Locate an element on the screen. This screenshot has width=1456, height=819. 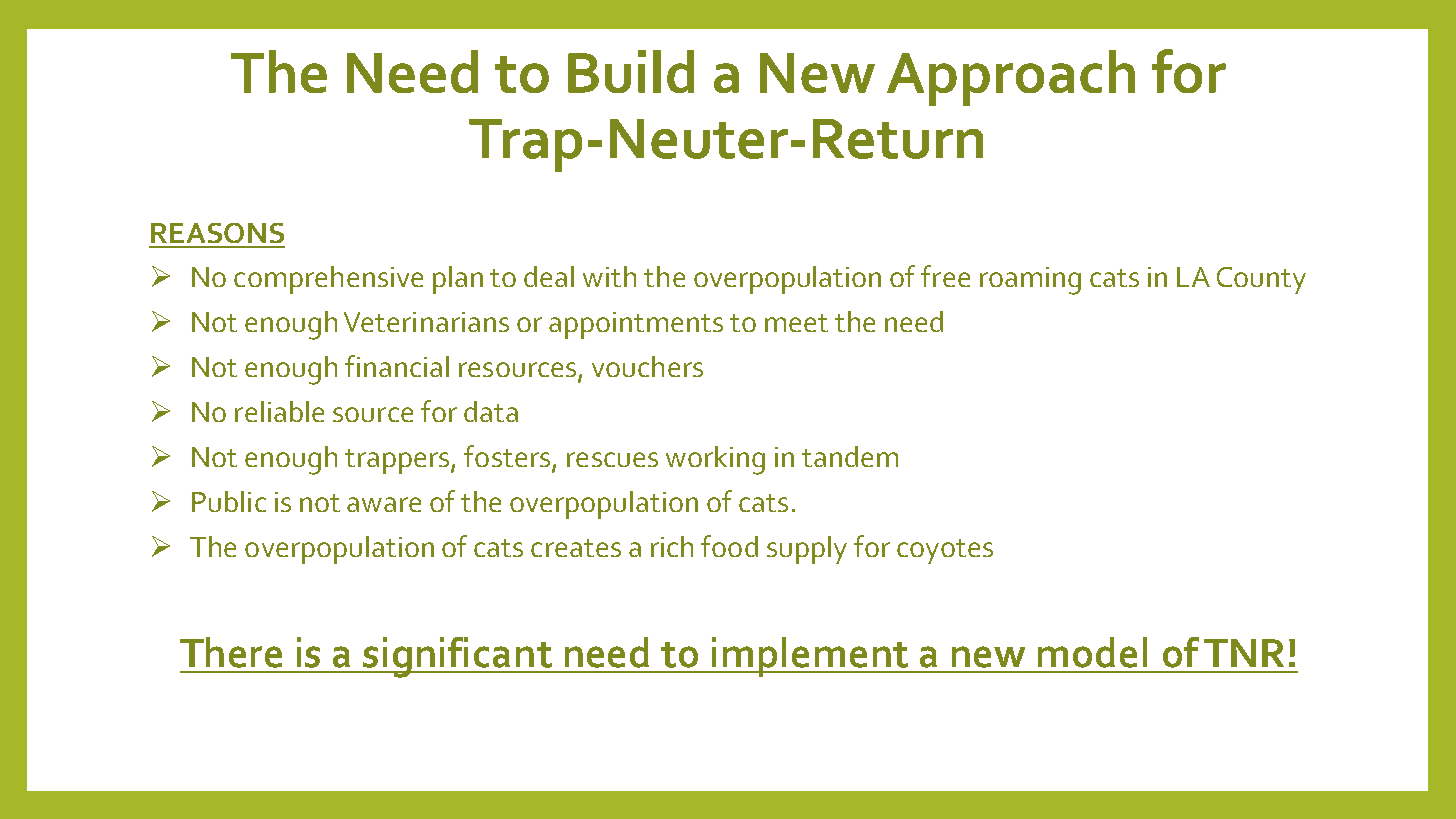
comprehensive is located at coordinates (328, 280).
